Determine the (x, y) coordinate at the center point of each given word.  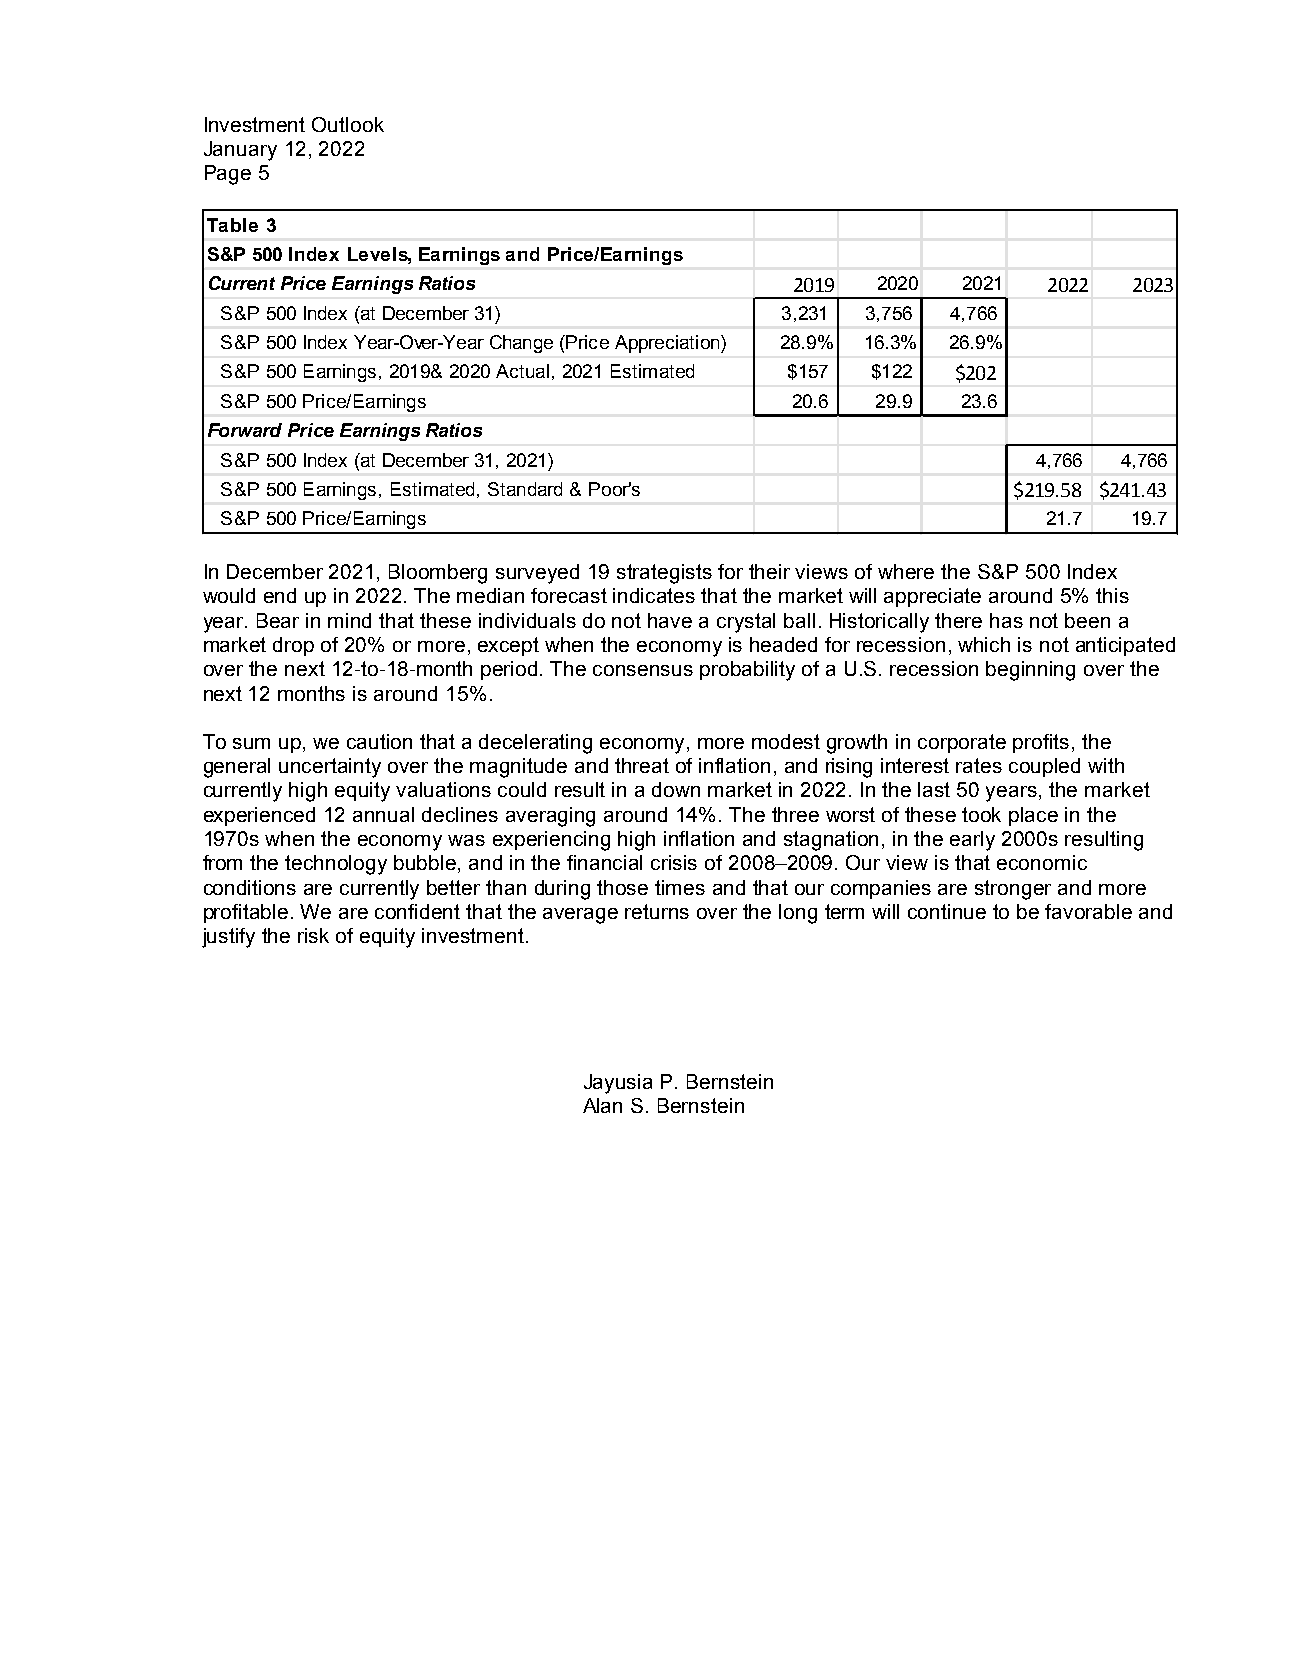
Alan (602, 1105)
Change (521, 344)
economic (1042, 862)
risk (313, 935)
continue (947, 911)
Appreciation (668, 344)
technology (336, 865)
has (1006, 620)
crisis (674, 862)
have (670, 620)
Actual (522, 371)
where (906, 571)
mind (349, 620)
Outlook (348, 124)
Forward (245, 430)
